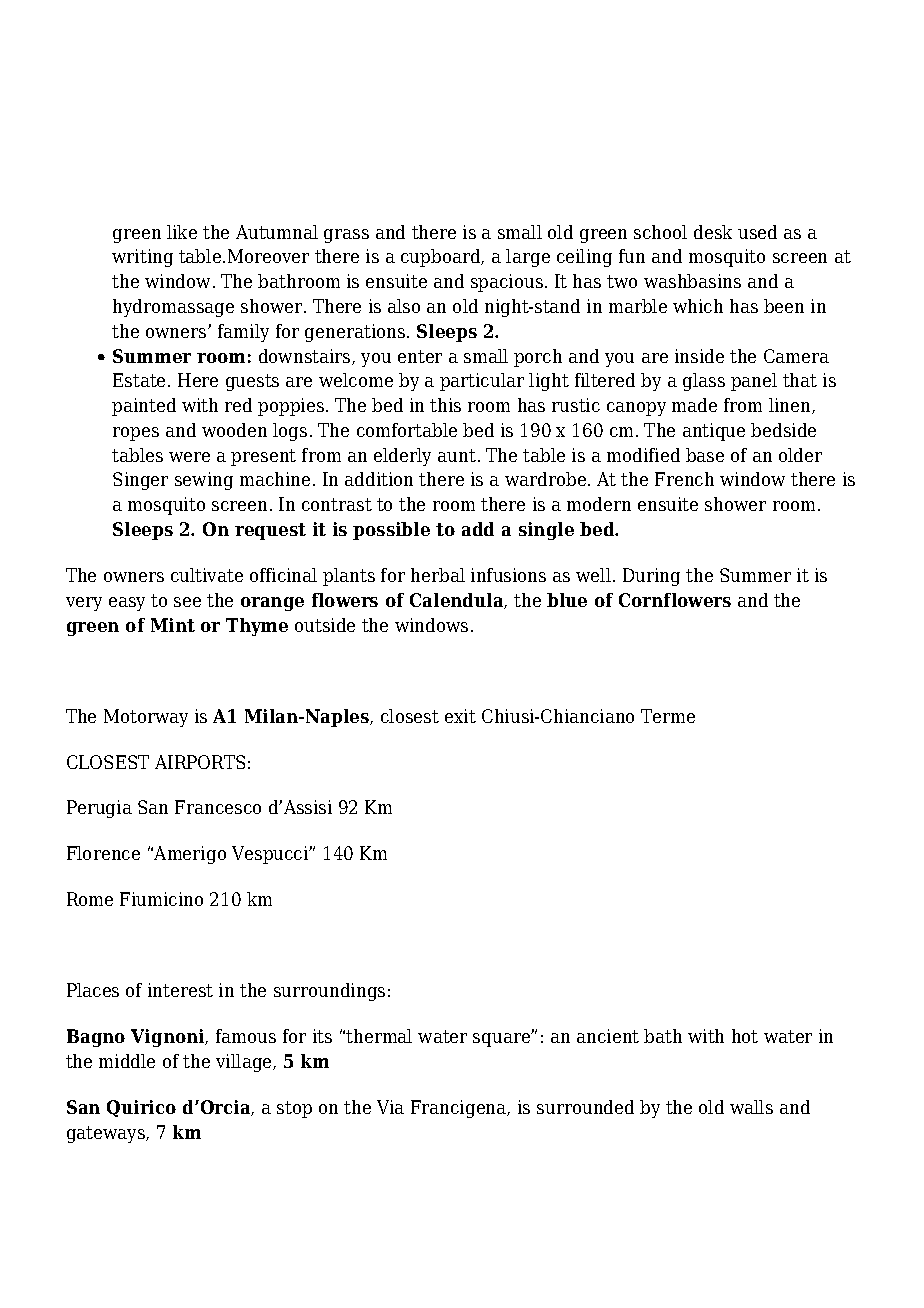 Image resolution: width=924 pixels, height=1308 pixels. What do you see at coordinates (651, 577) in the screenshot?
I see `During` at bounding box center [651, 577].
